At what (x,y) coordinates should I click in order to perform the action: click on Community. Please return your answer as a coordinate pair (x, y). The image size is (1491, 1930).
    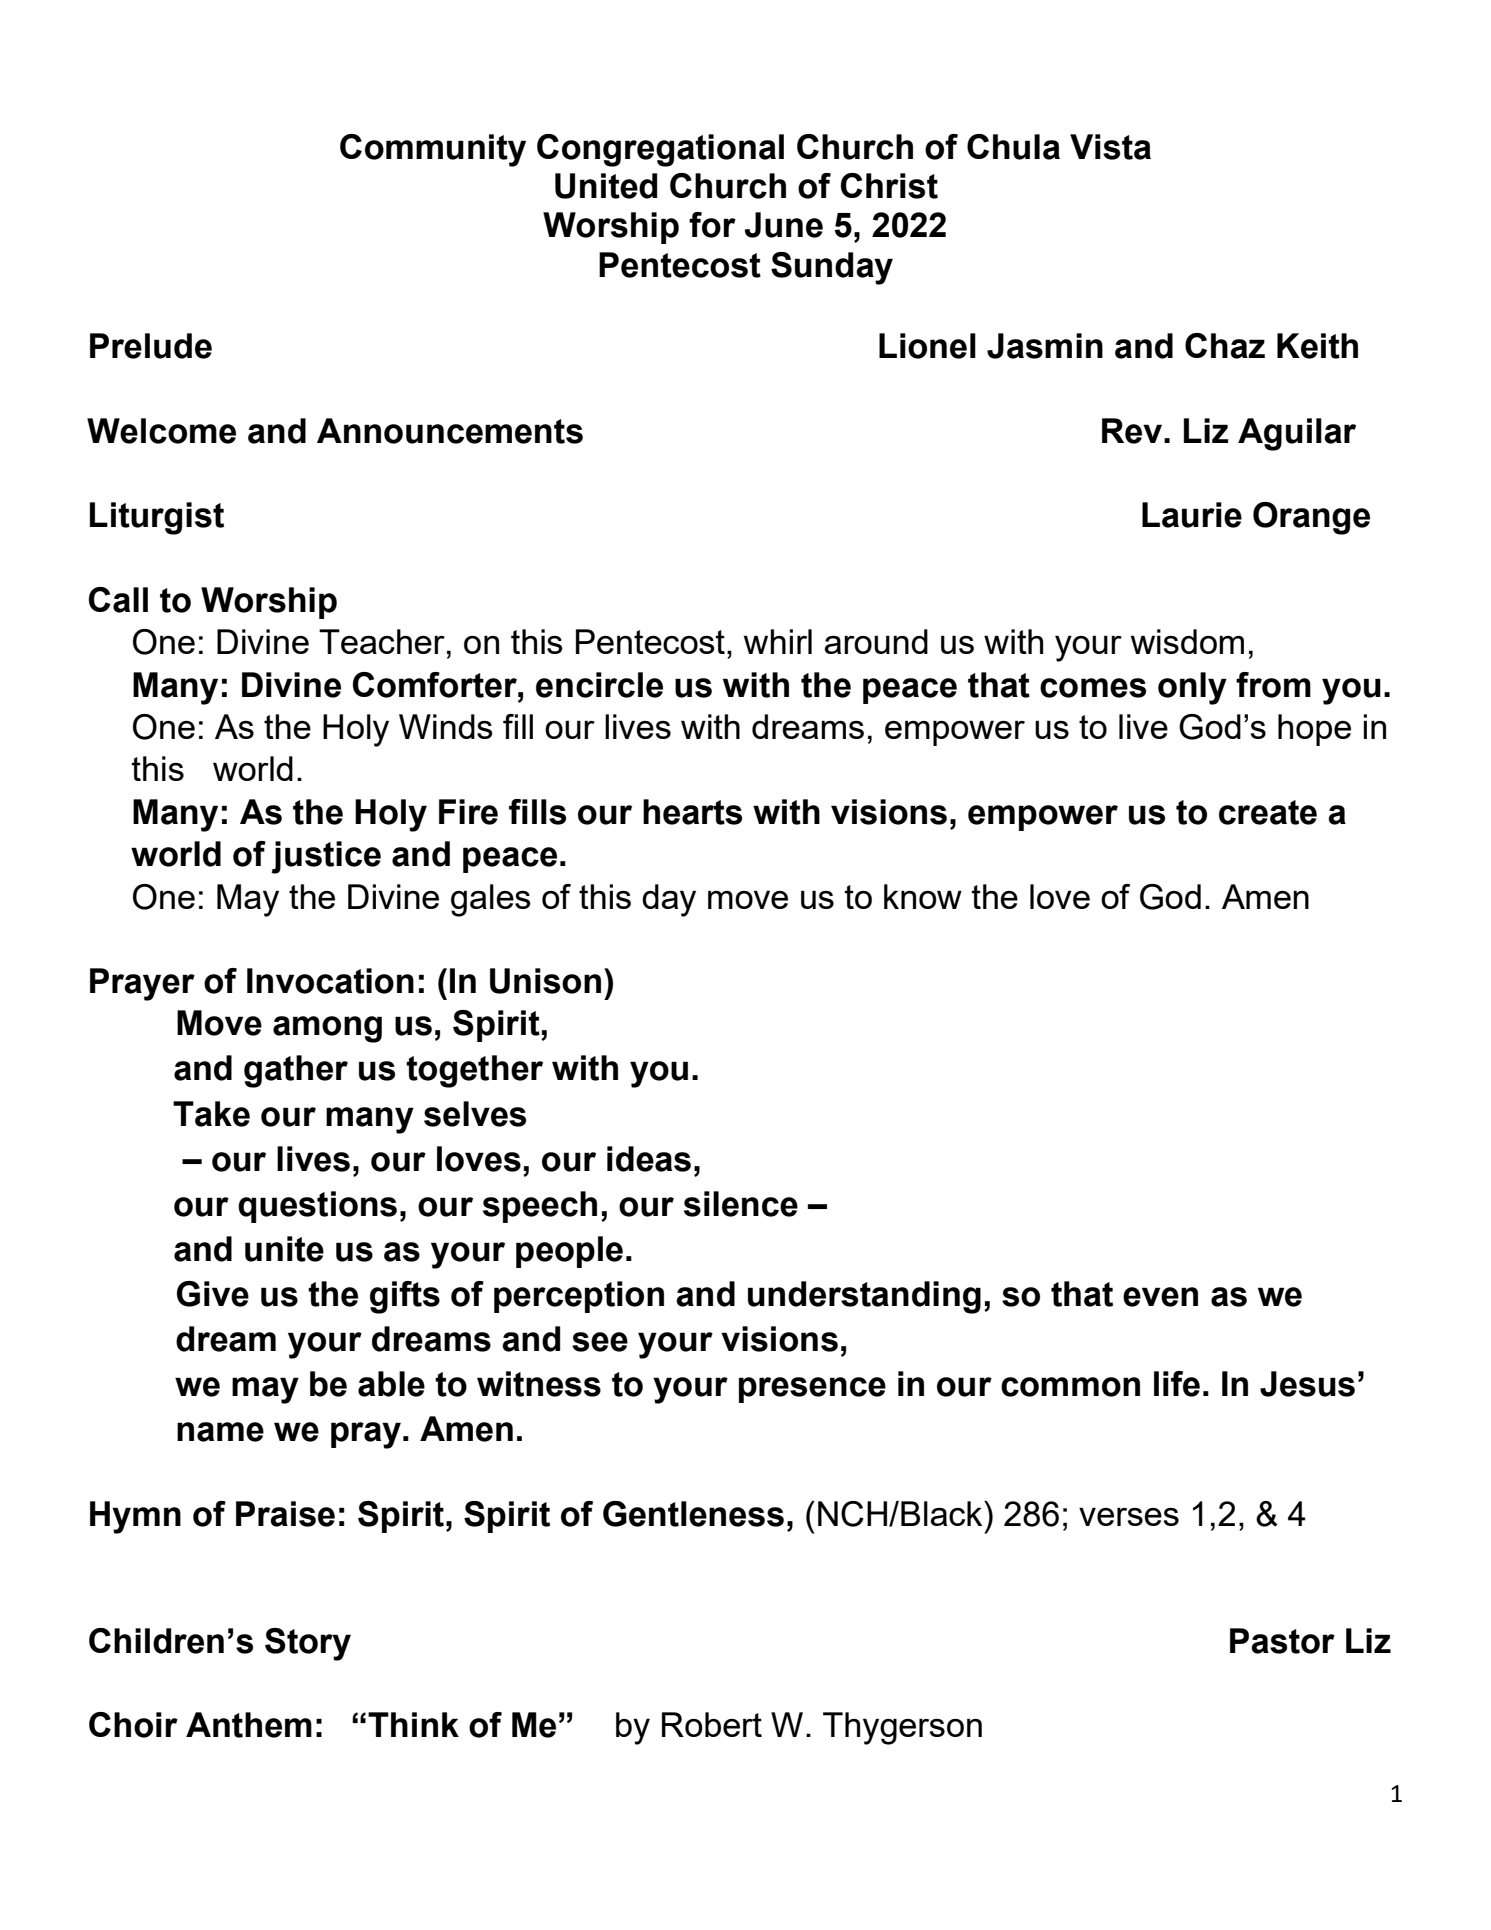
    Looking at the image, I should click on (433, 150).
